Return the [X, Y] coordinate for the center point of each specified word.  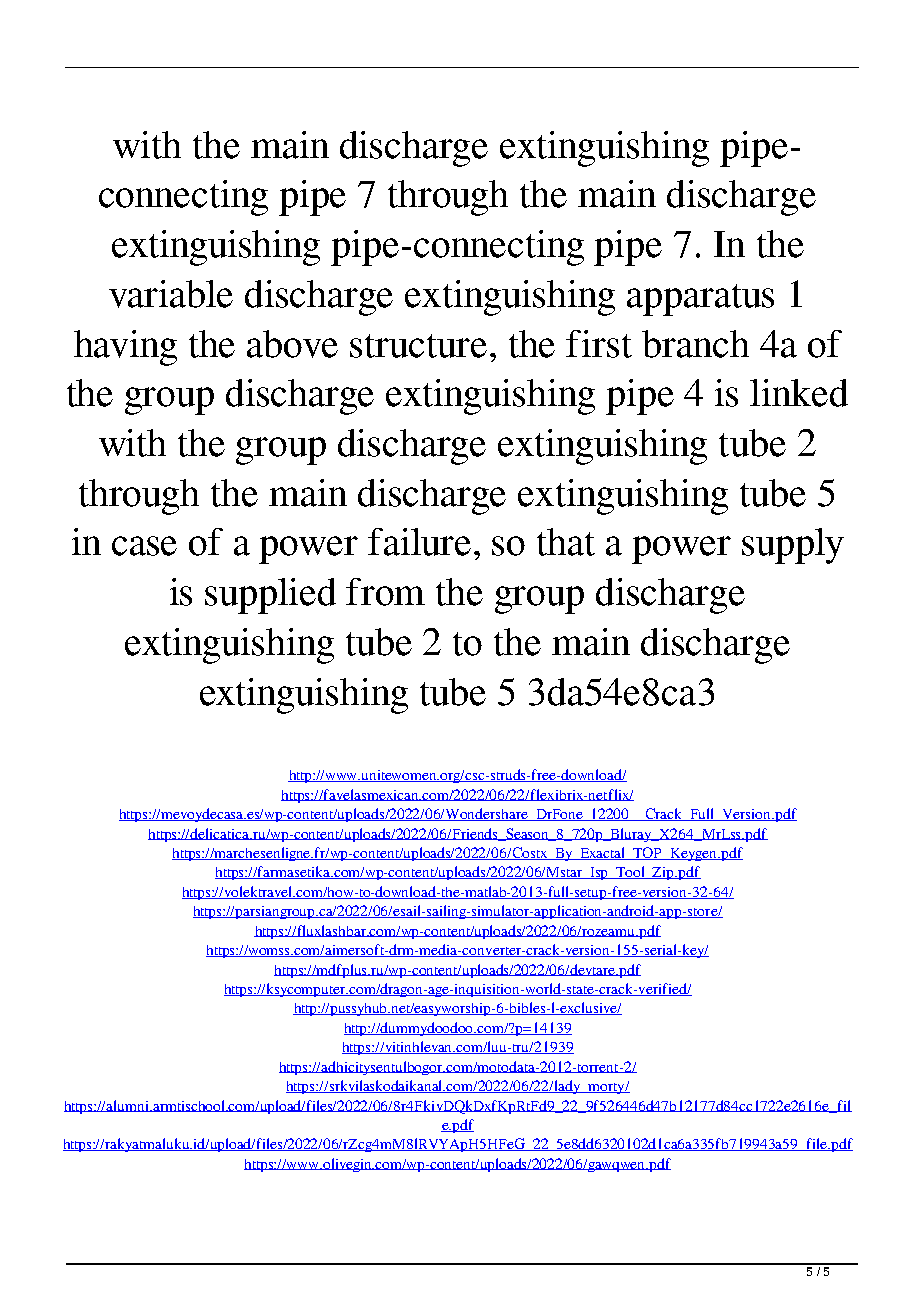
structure [418, 346]
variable [171, 294]
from [385, 592]
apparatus [700, 300]
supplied [270, 596]
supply [793, 546]
